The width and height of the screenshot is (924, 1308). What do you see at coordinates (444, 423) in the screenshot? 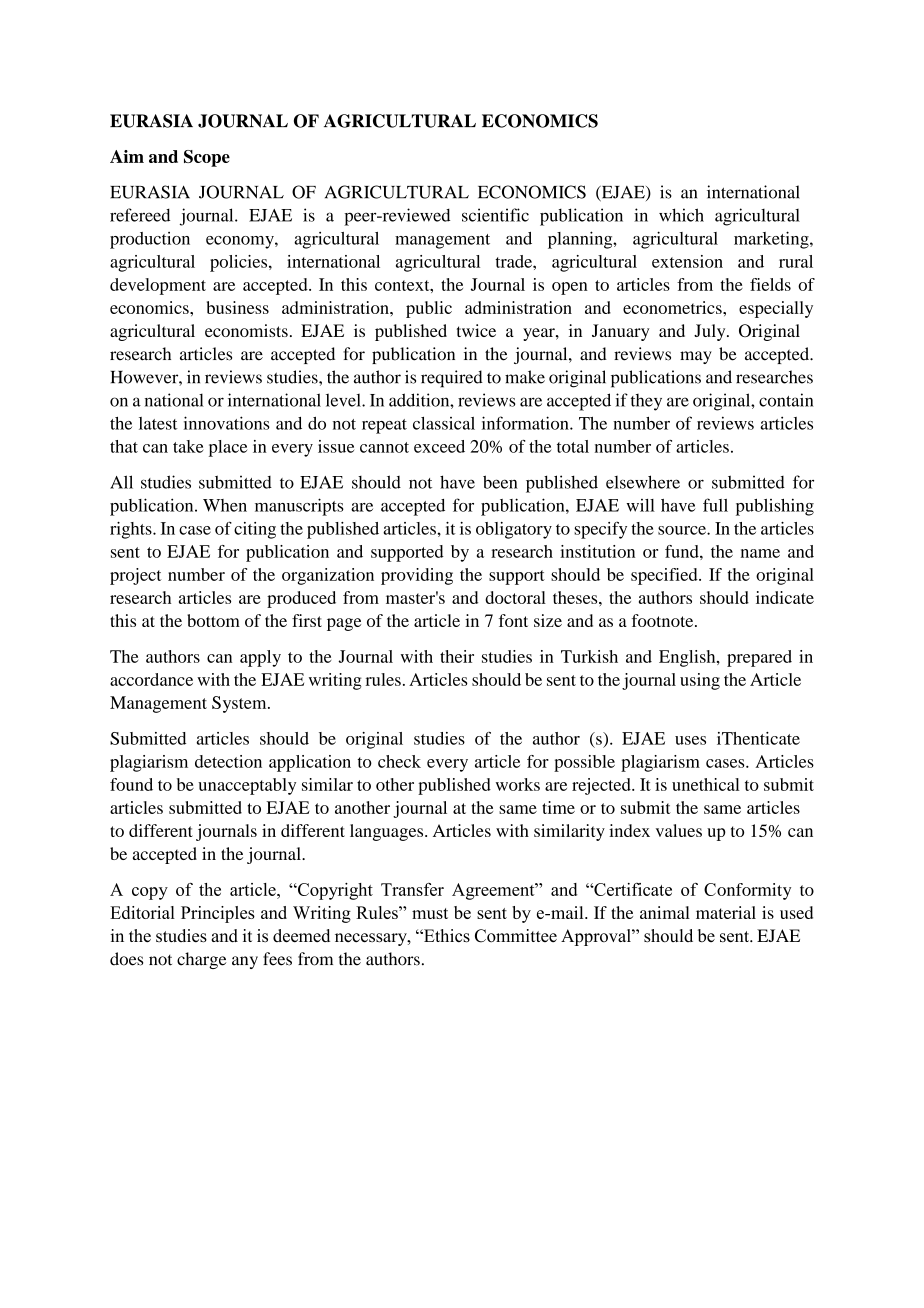
I see `classical` at bounding box center [444, 423].
